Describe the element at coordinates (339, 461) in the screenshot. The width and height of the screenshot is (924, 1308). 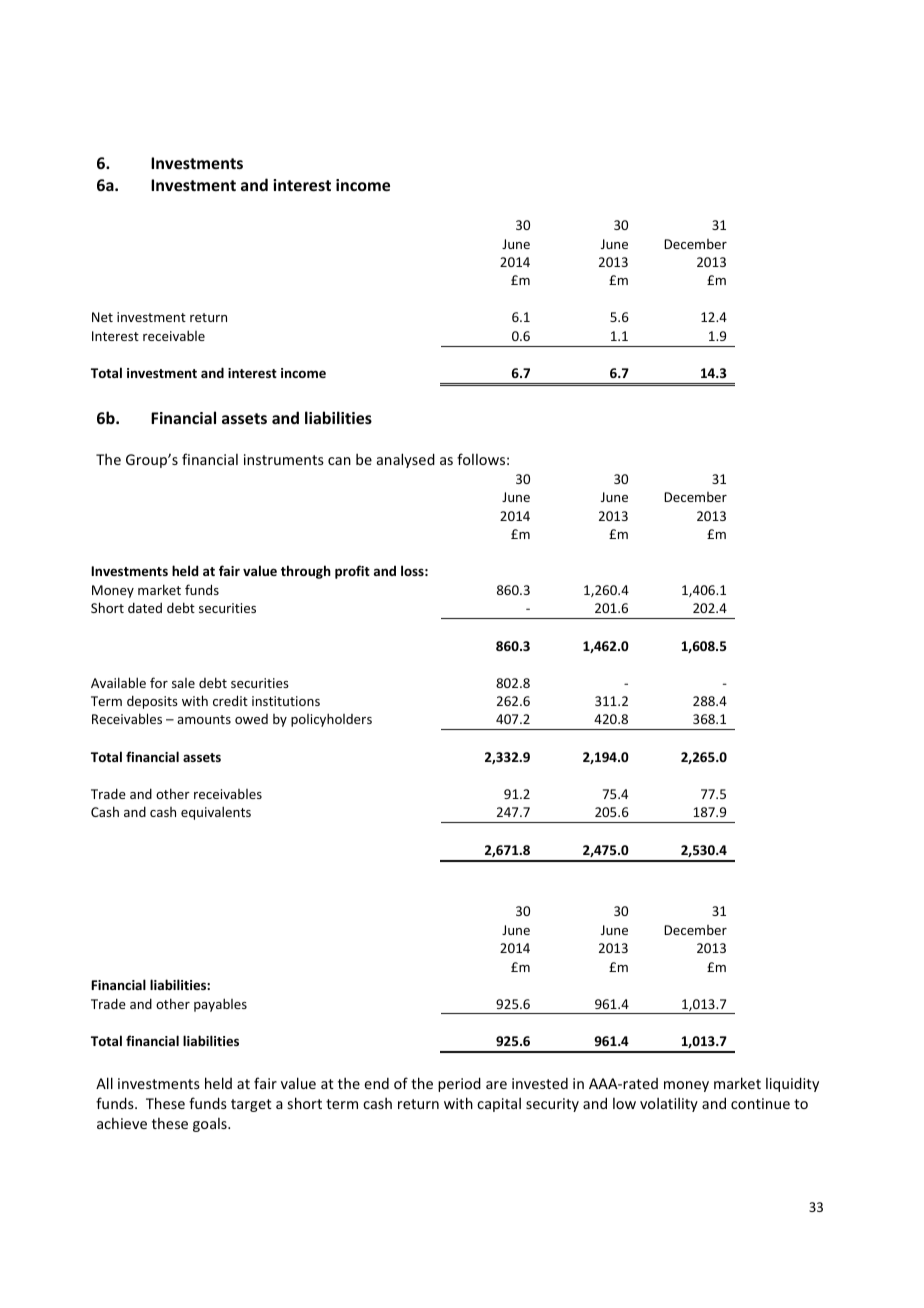
I see `can` at that location.
